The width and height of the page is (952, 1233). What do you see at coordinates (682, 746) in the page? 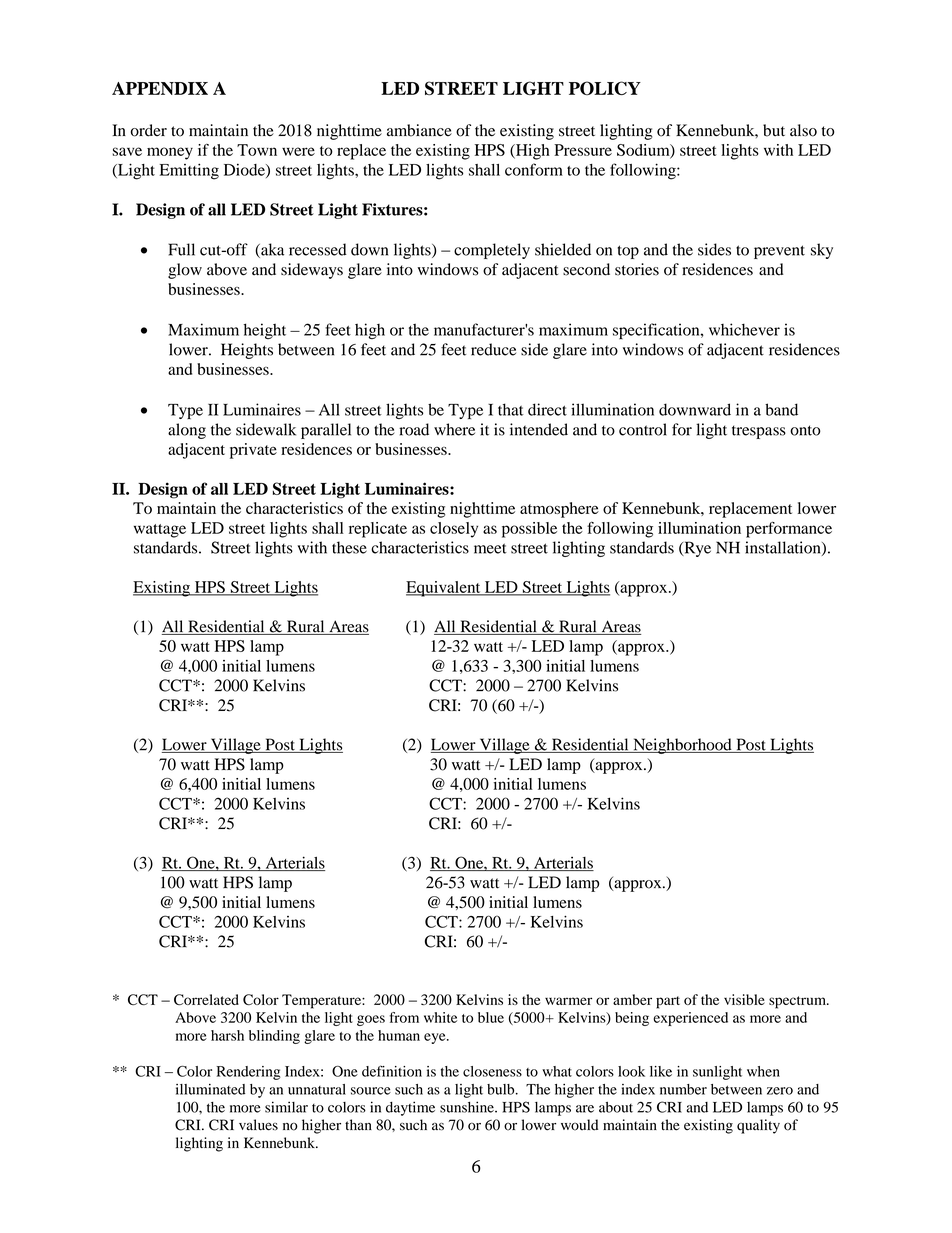
I see `Neighborhood` at bounding box center [682, 746].
